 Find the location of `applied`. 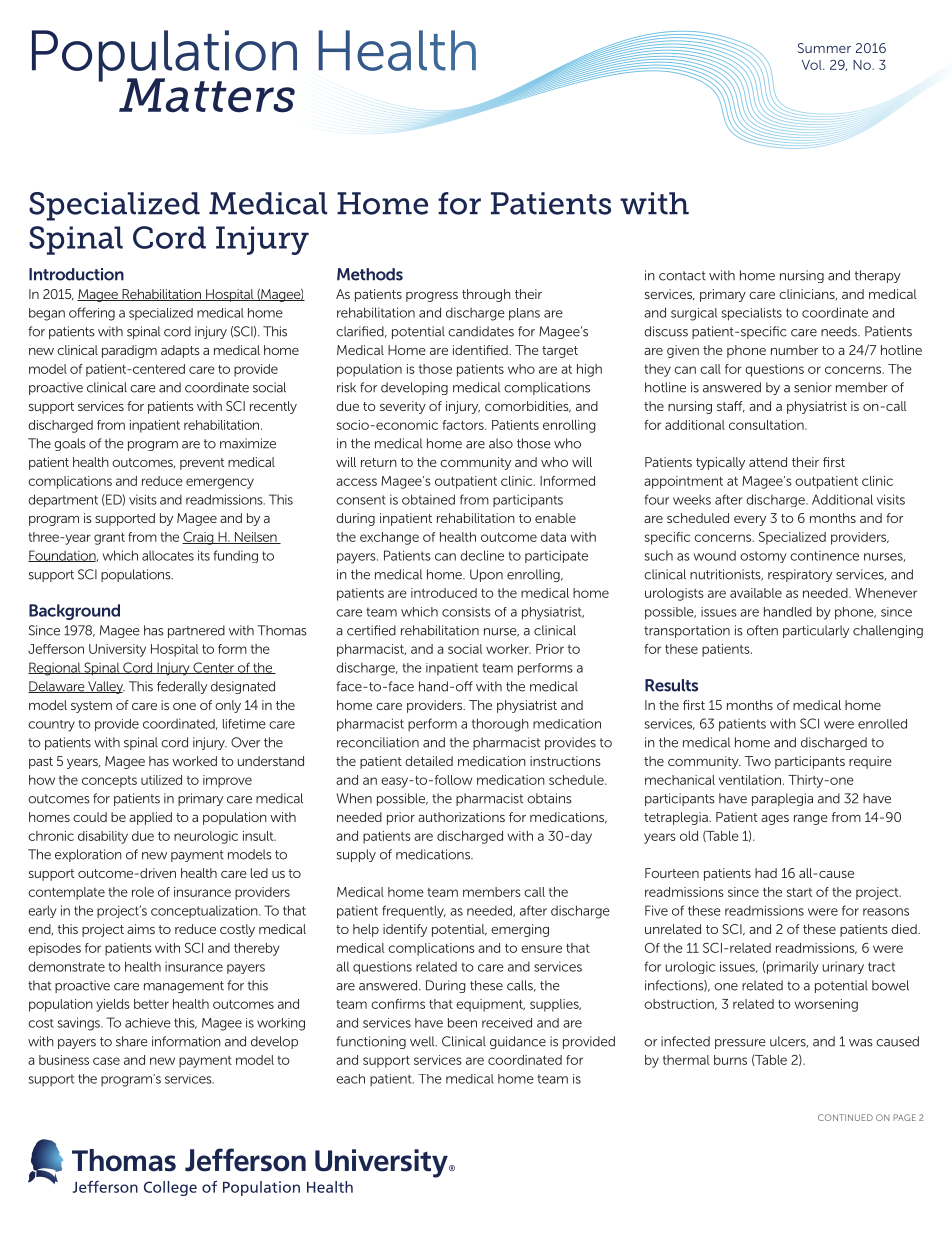

applied is located at coordinates (150, 818).
